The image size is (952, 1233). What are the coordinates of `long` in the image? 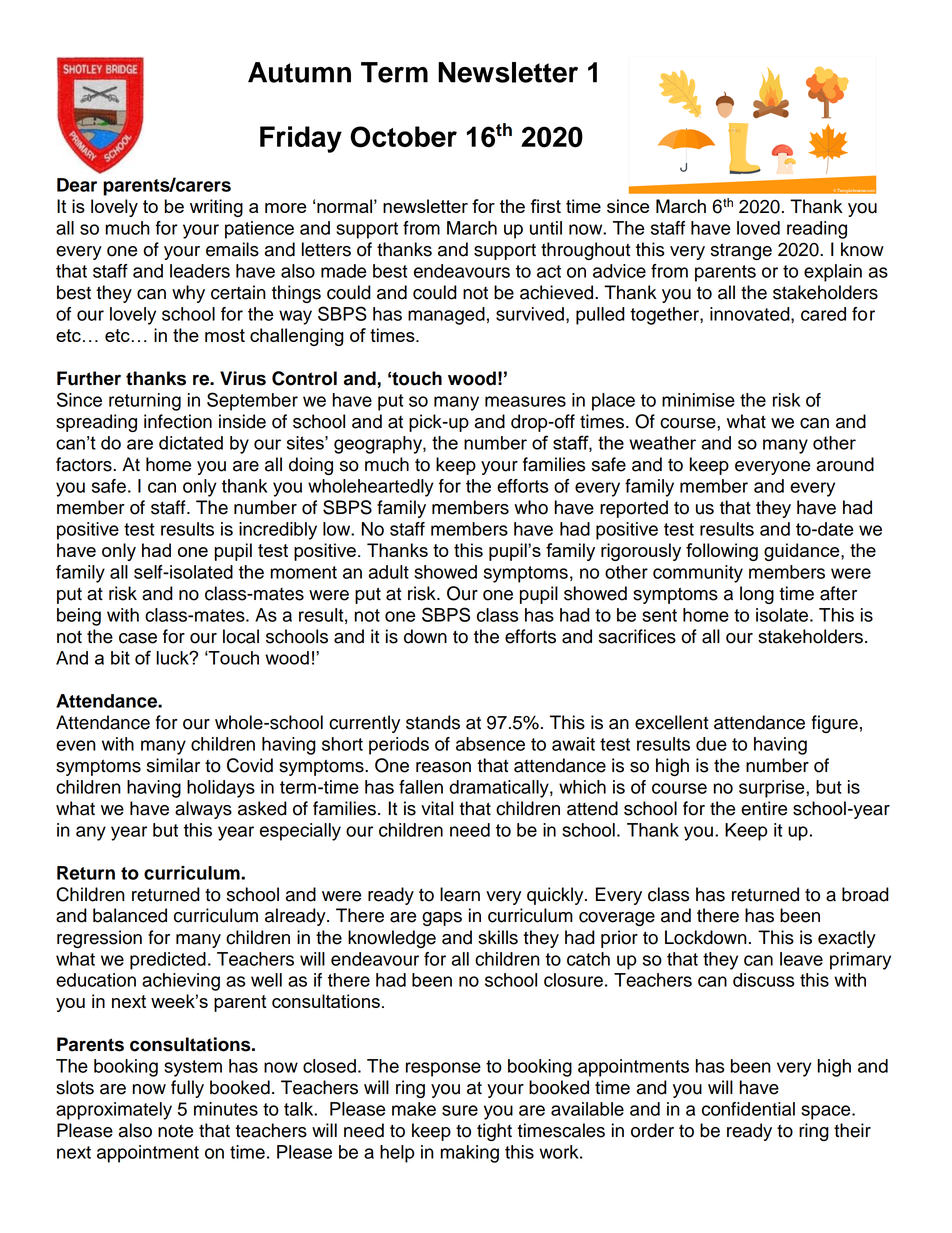 It's located at (757, 595).
